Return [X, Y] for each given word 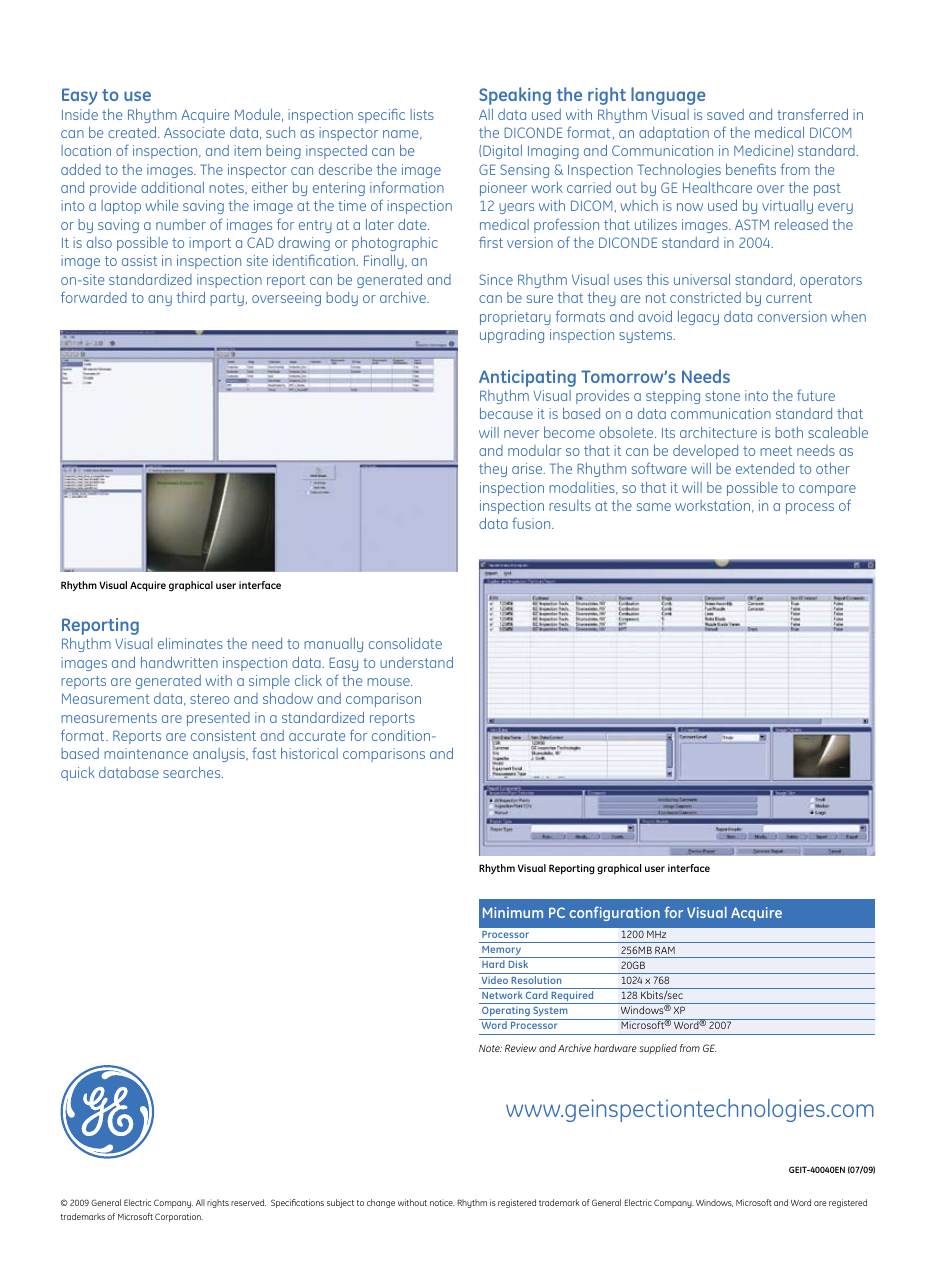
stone [722, 396]
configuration [614, 913]
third [191, 297]
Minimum [513, 912]
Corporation [179, 1217]
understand [416, 662]
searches [193, 772]
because [506, 413]
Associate [194, 132]
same [654, 507]
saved [725, 114]
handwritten [179, 662]
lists [422, 114]
